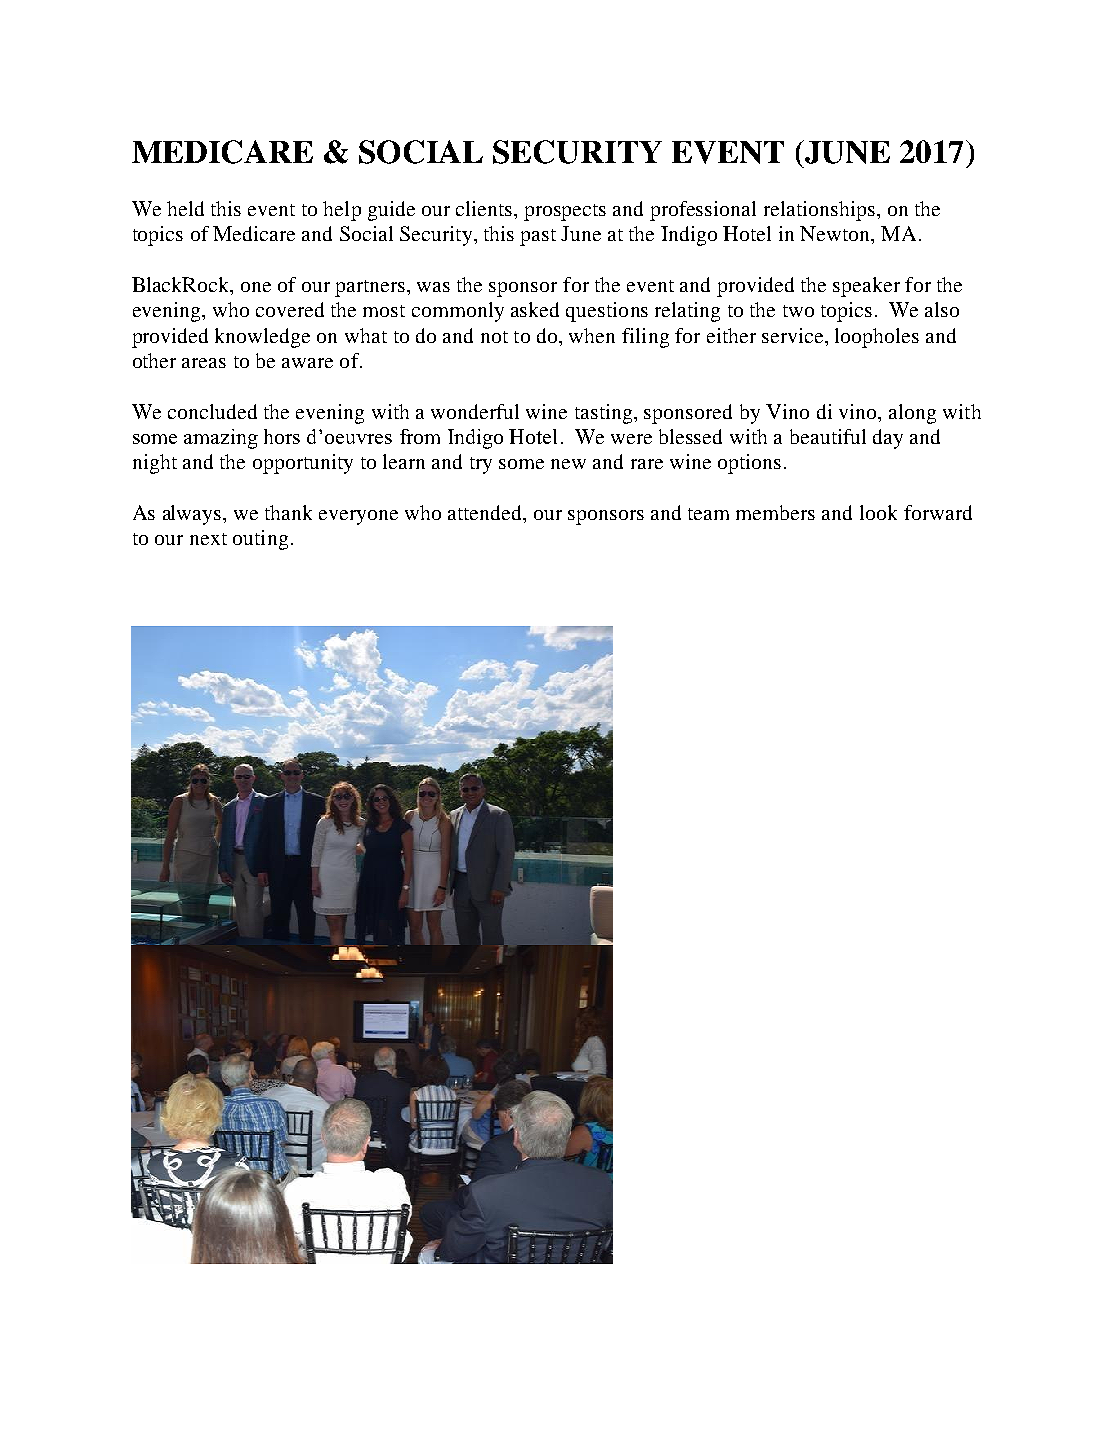 This page has width=1120, height=1450. I want to click on not, so click(494, 337).
